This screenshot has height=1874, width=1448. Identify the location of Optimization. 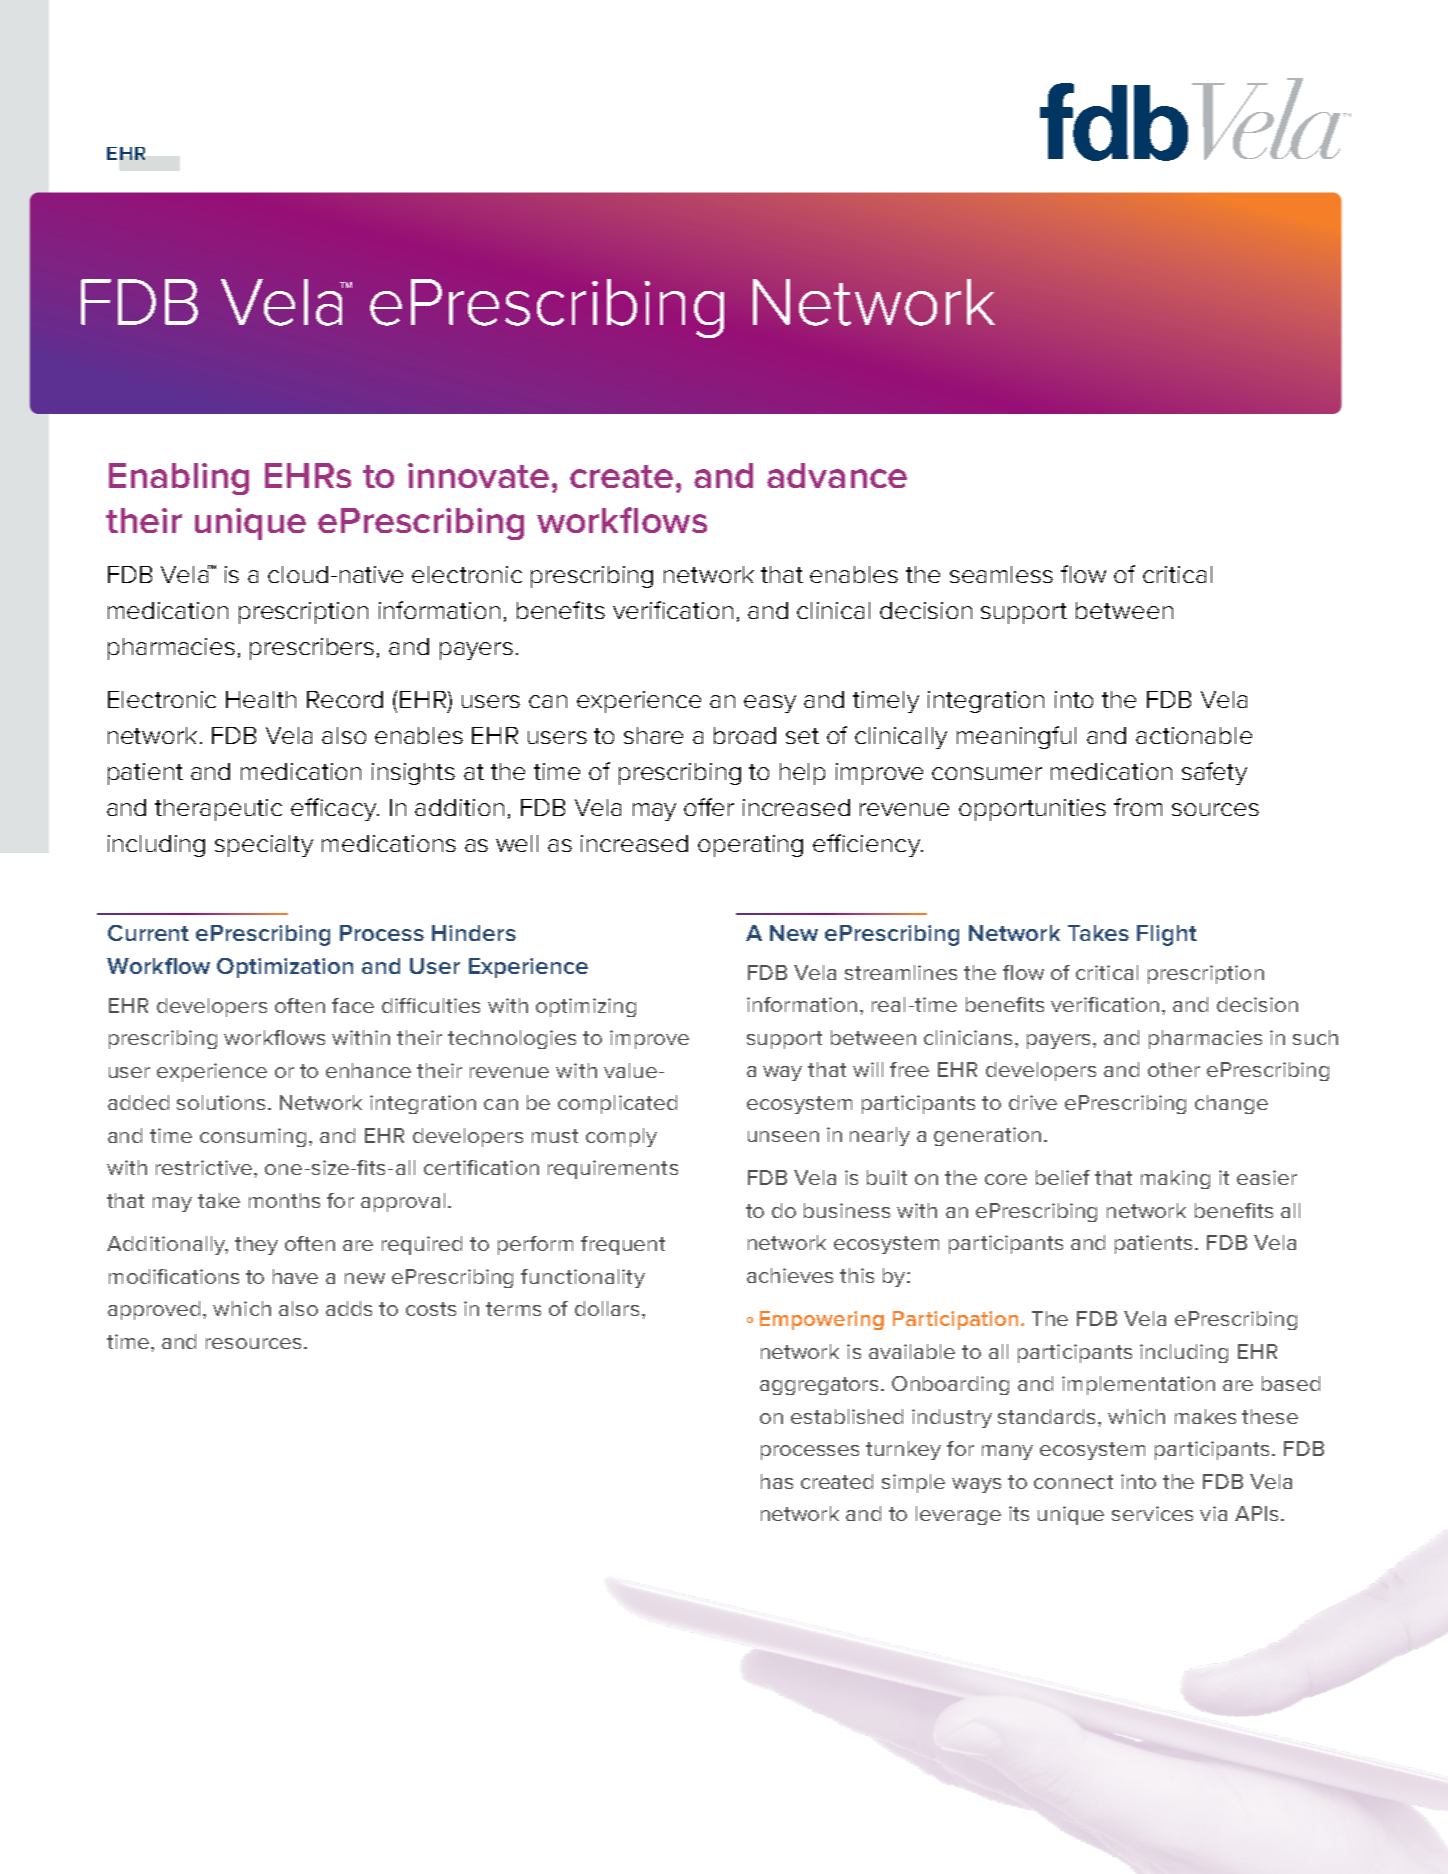
(285, 968).
